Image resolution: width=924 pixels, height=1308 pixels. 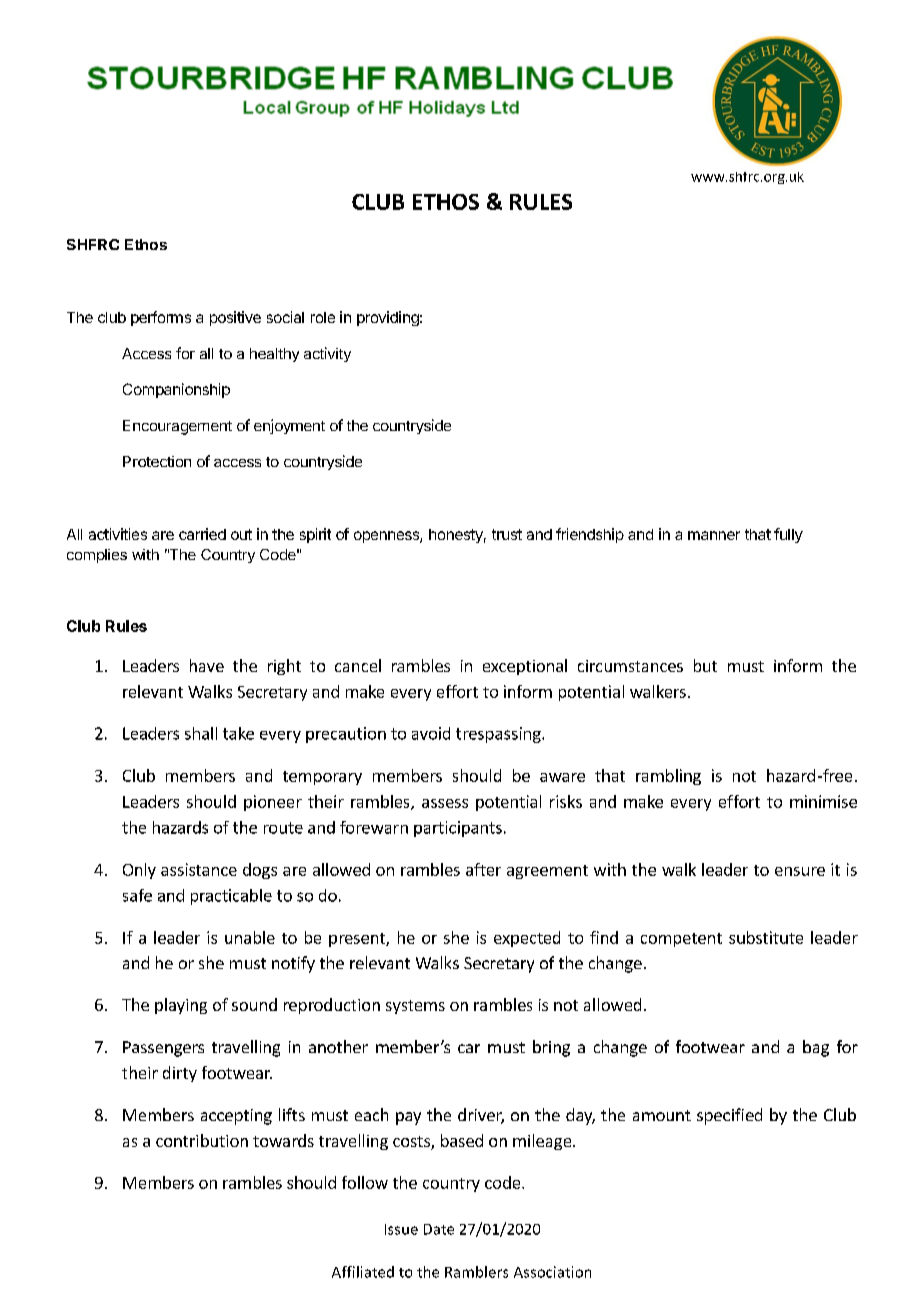 What do you see at coordinates (201, 733) in the image?
I see `shall` at bounding box center [201, 733].
